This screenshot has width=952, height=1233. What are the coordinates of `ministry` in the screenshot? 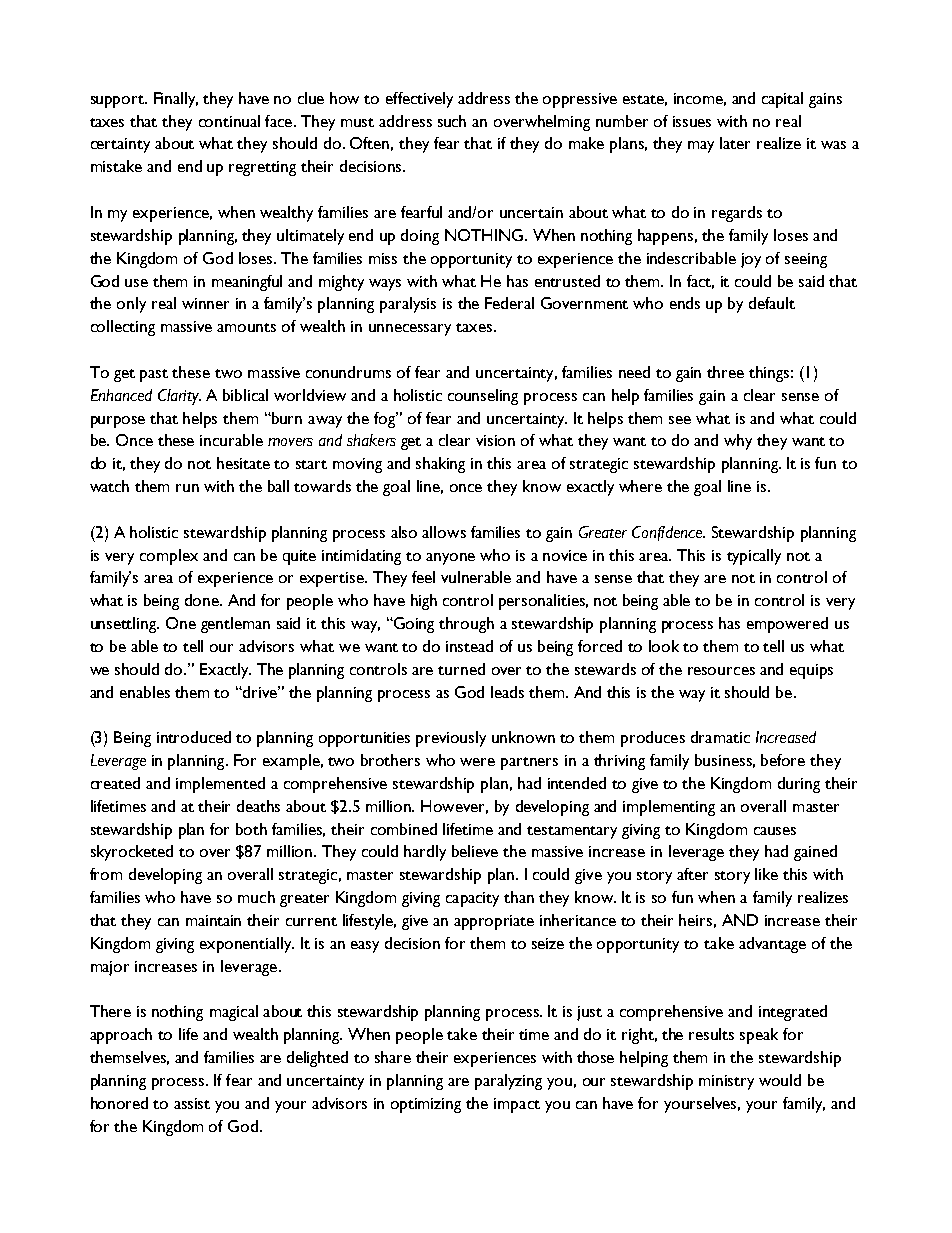 It's located at (726, 1082).
